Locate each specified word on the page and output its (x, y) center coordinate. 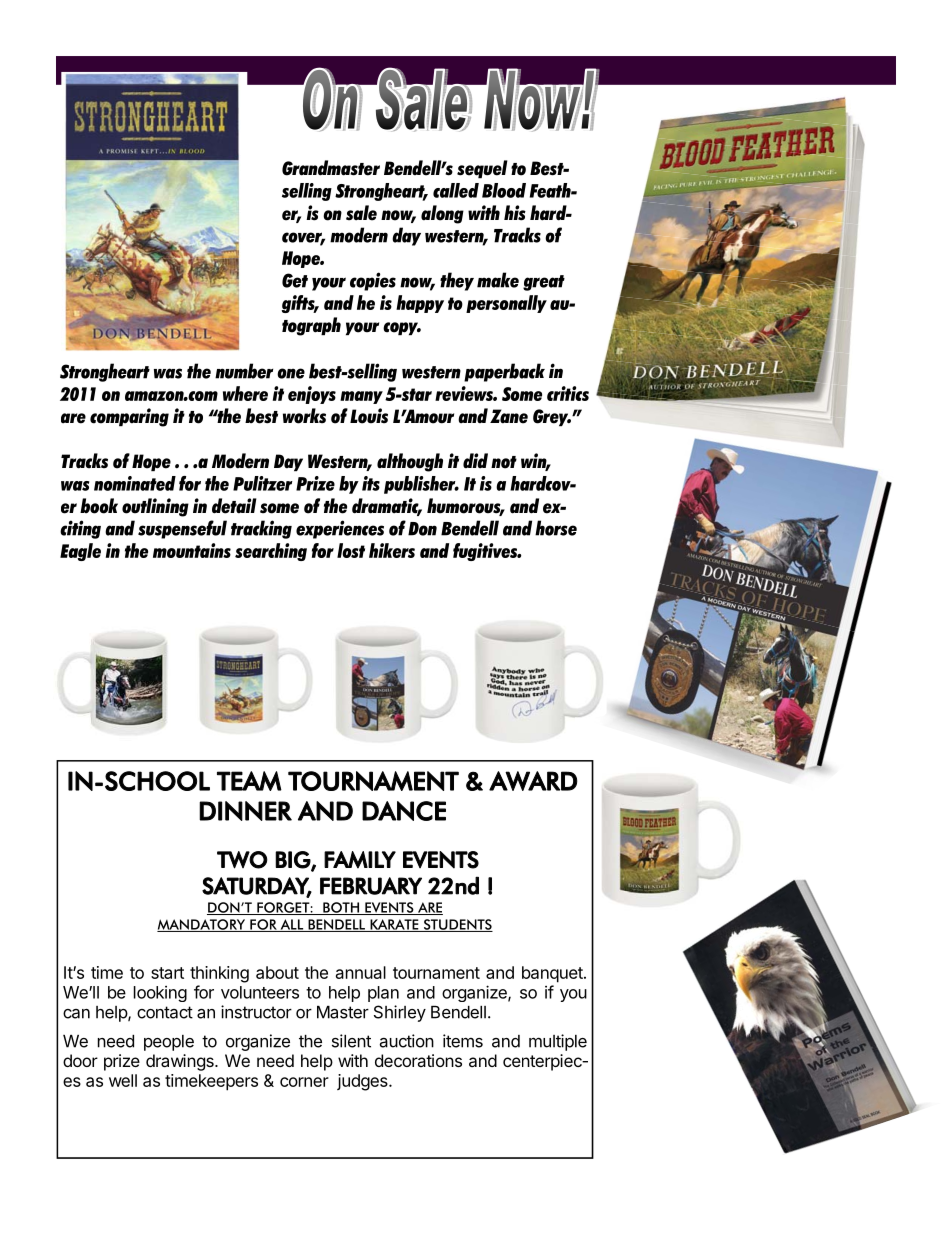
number (244, 371)
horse (556, 528)
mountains (192, 550)
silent (351, 1041)
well (123, 1080)
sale (361, 213)
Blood (504, 190)
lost (351, 550)
